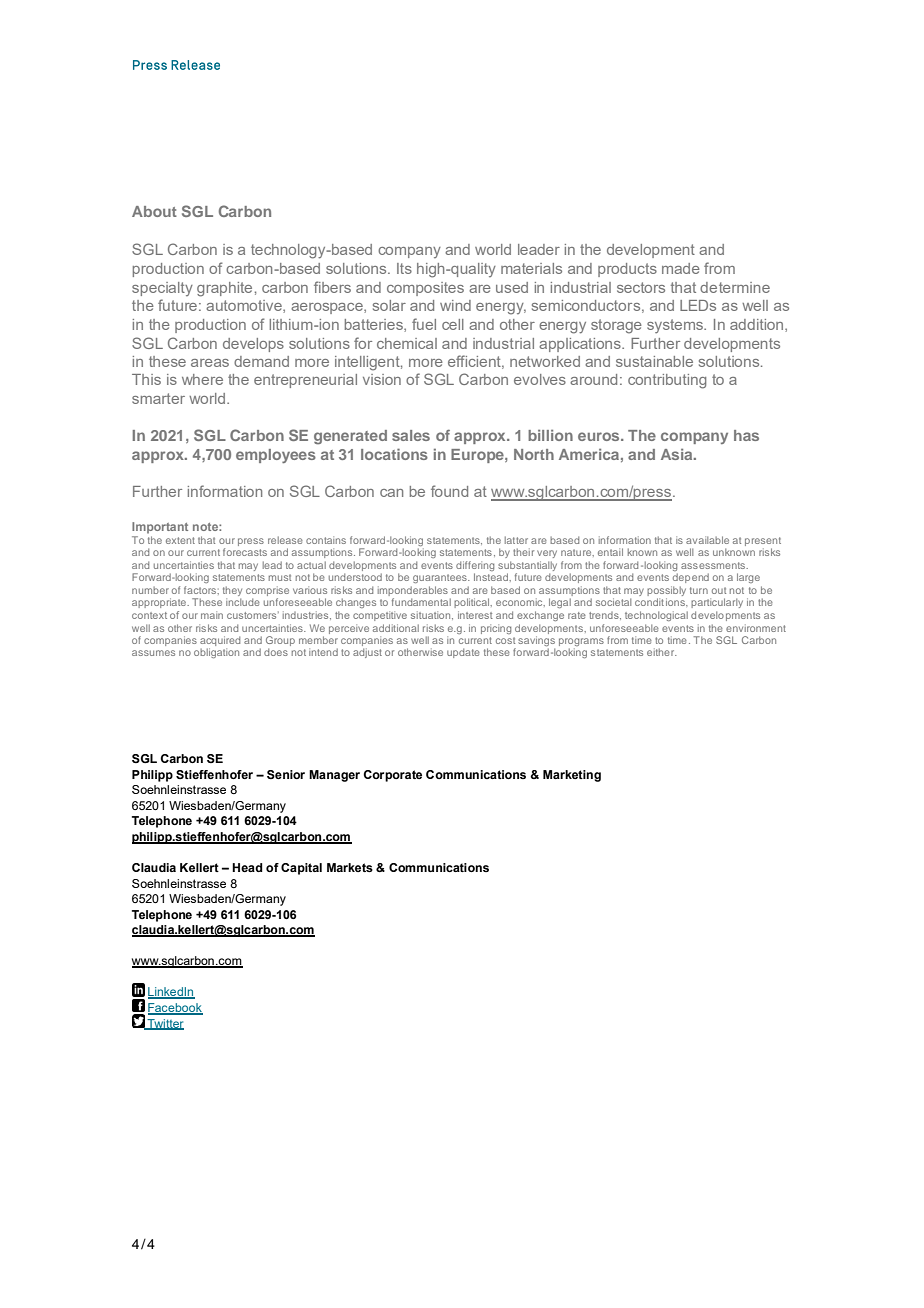  Describe the element at coordinates (681, 268) in the screenshot. I see `made` at that location.
